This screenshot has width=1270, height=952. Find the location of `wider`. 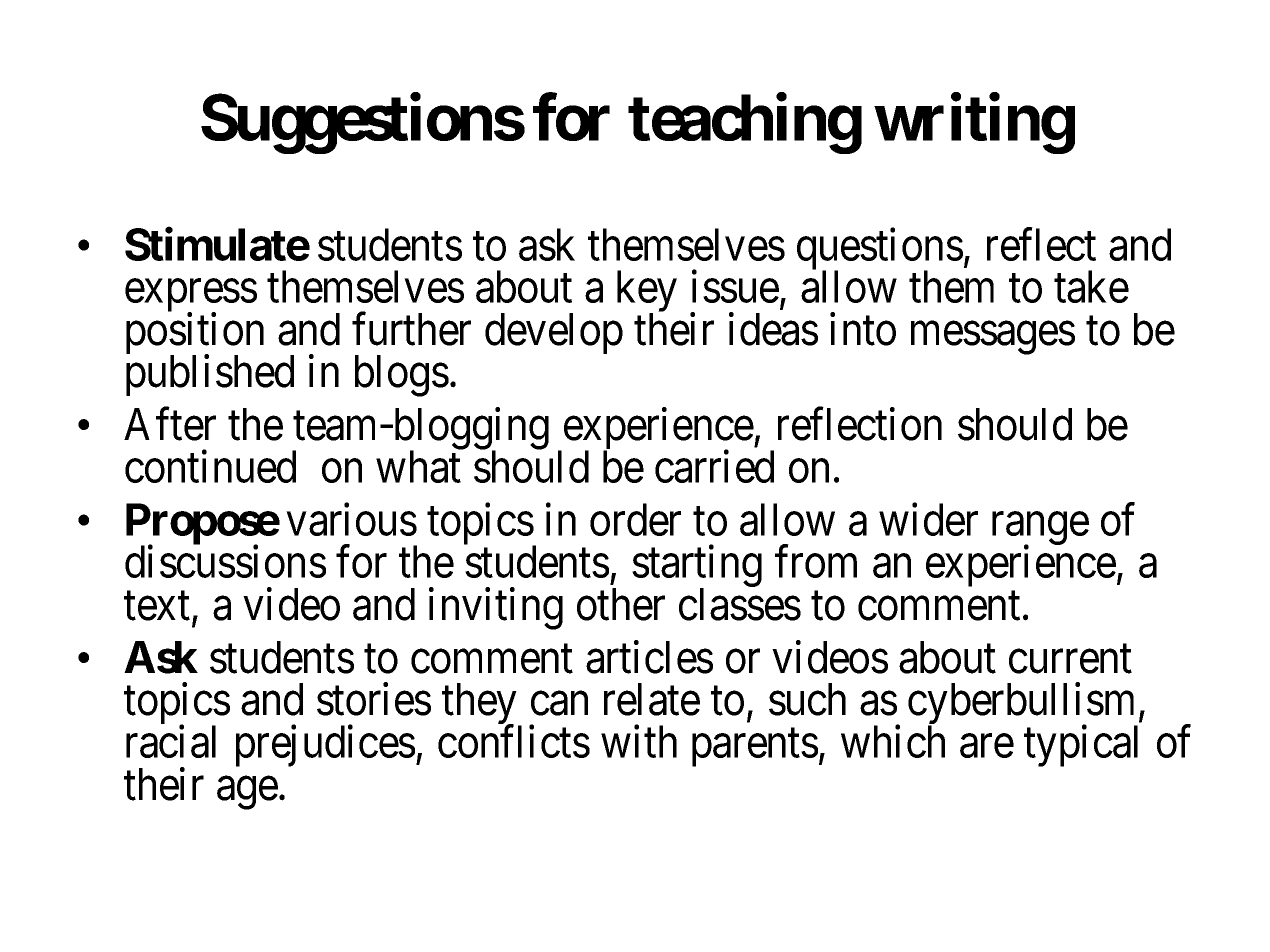

wider is located at coordinates (928, 519).
